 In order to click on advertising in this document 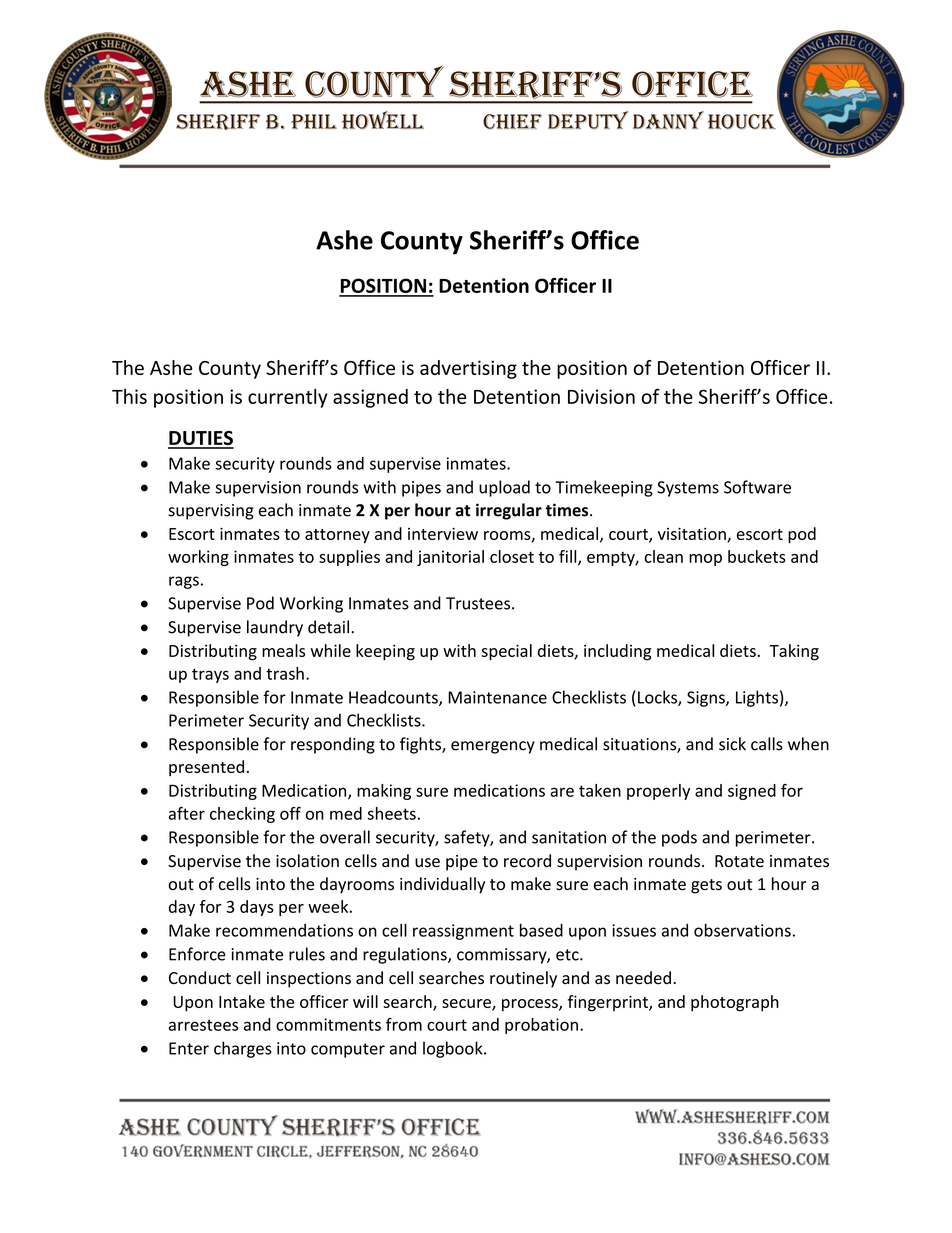, I will do `click(468, 369)`.
